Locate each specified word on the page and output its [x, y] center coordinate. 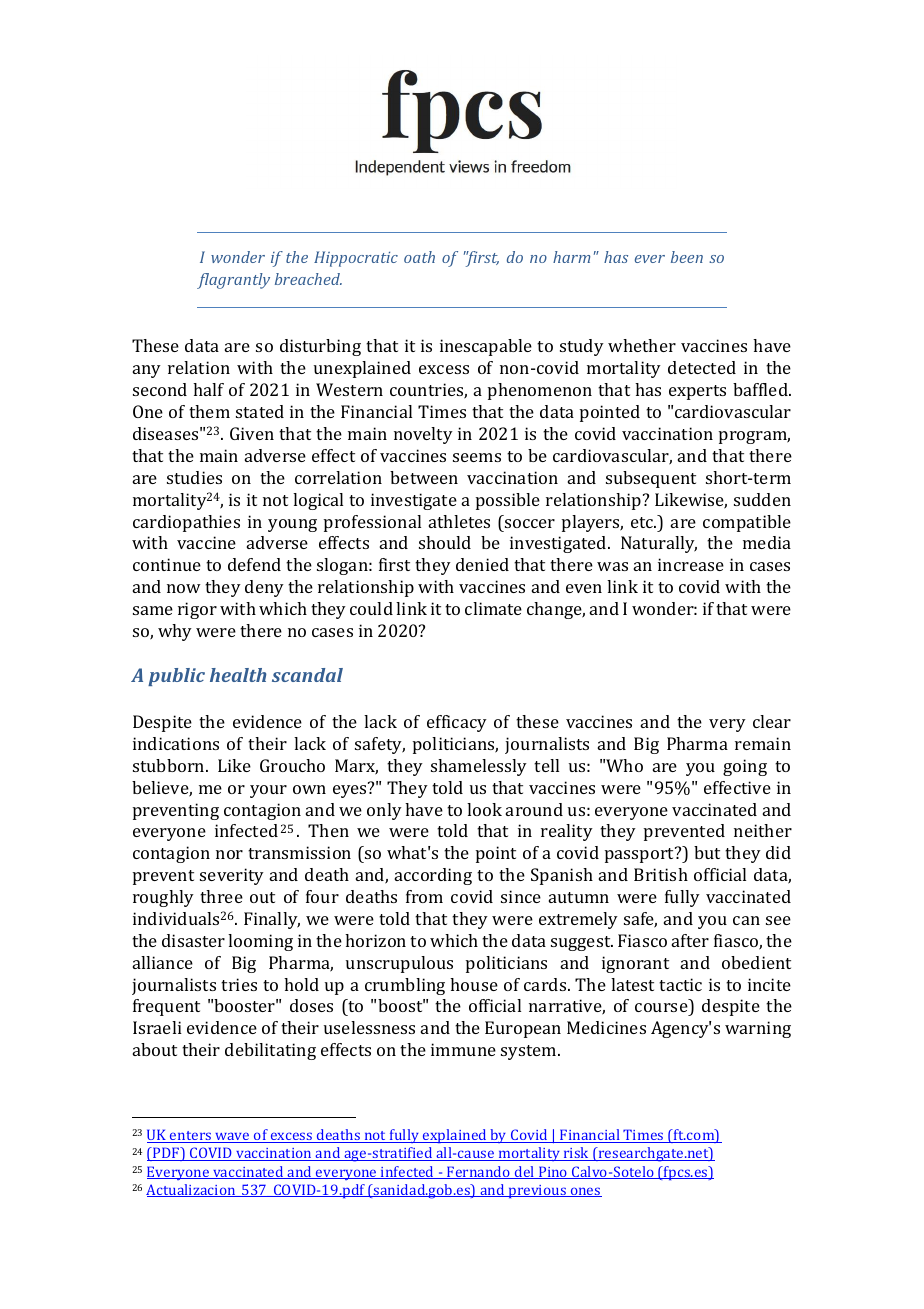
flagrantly [233, 281]
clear [772, 721]
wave [232, 1137]
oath [419, 257]
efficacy [457, 723]
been [687, 257]
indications [176, 743]
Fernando [479, 1172]
